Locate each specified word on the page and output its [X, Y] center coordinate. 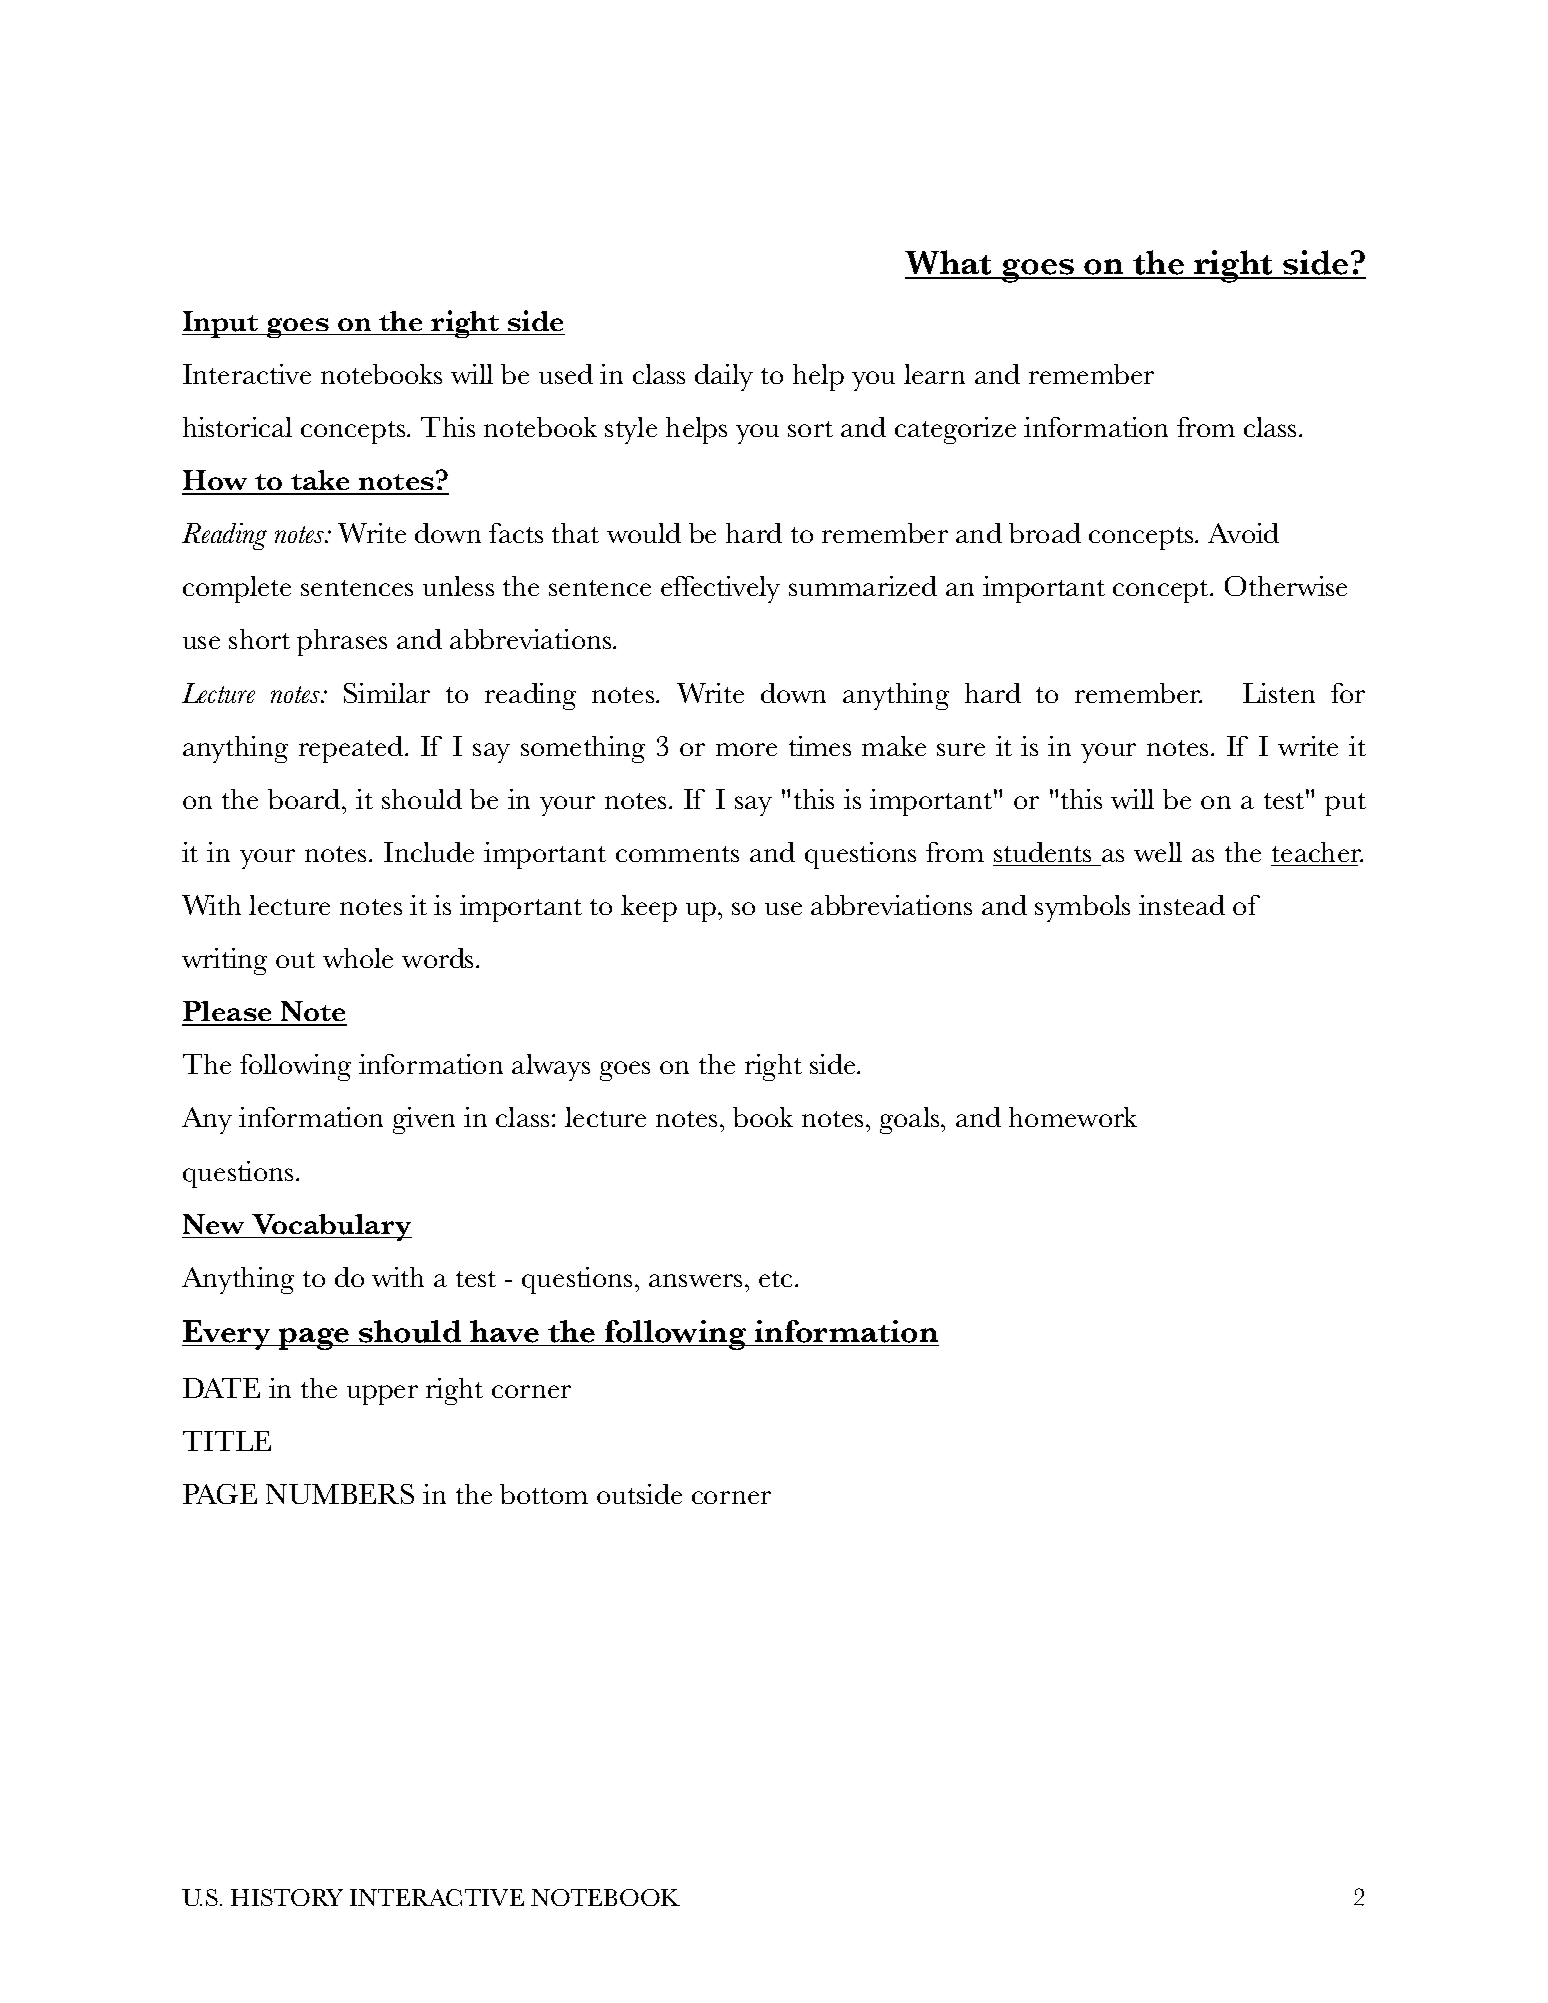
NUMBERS [340, 1494]
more [746, 749]
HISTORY [287, 1897]
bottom [544, 1494]
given [424, 1120]
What [950, 264]
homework [1073, 1117]
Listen [1279, 693]
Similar [387, 693]
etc [777, 1279]
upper [382, 1395]
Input [221, 324]
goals [911, 1120]
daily [724, 377]
